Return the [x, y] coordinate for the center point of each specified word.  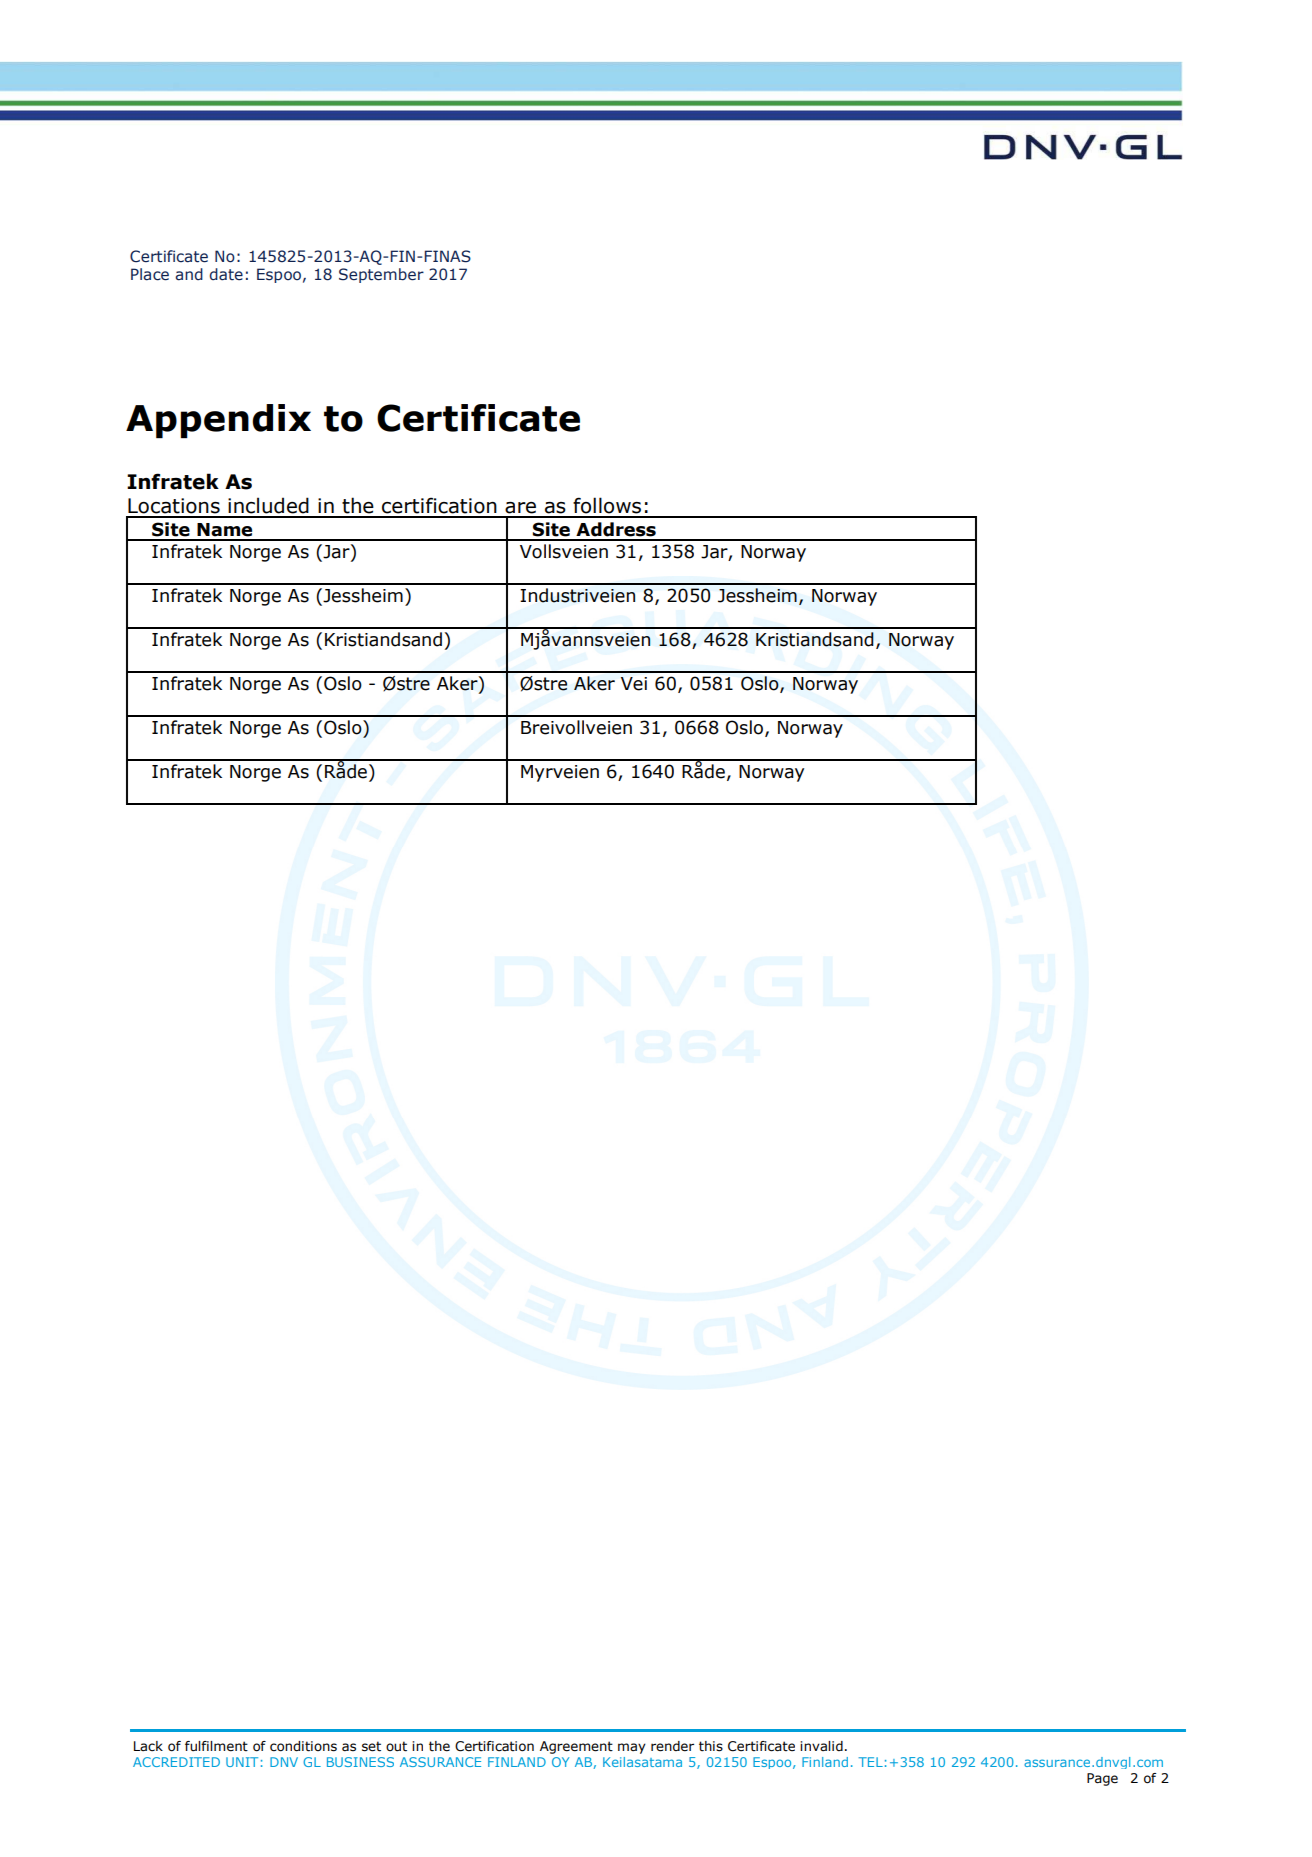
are [520, 508]
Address [616, 529]
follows [607, 505]
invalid [821, 1746]
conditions [303, 1746]
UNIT [242, 1762]
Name [224, 530]
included [268, 505]
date [226, 274]
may [632, 1748]
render [672, 1746]
